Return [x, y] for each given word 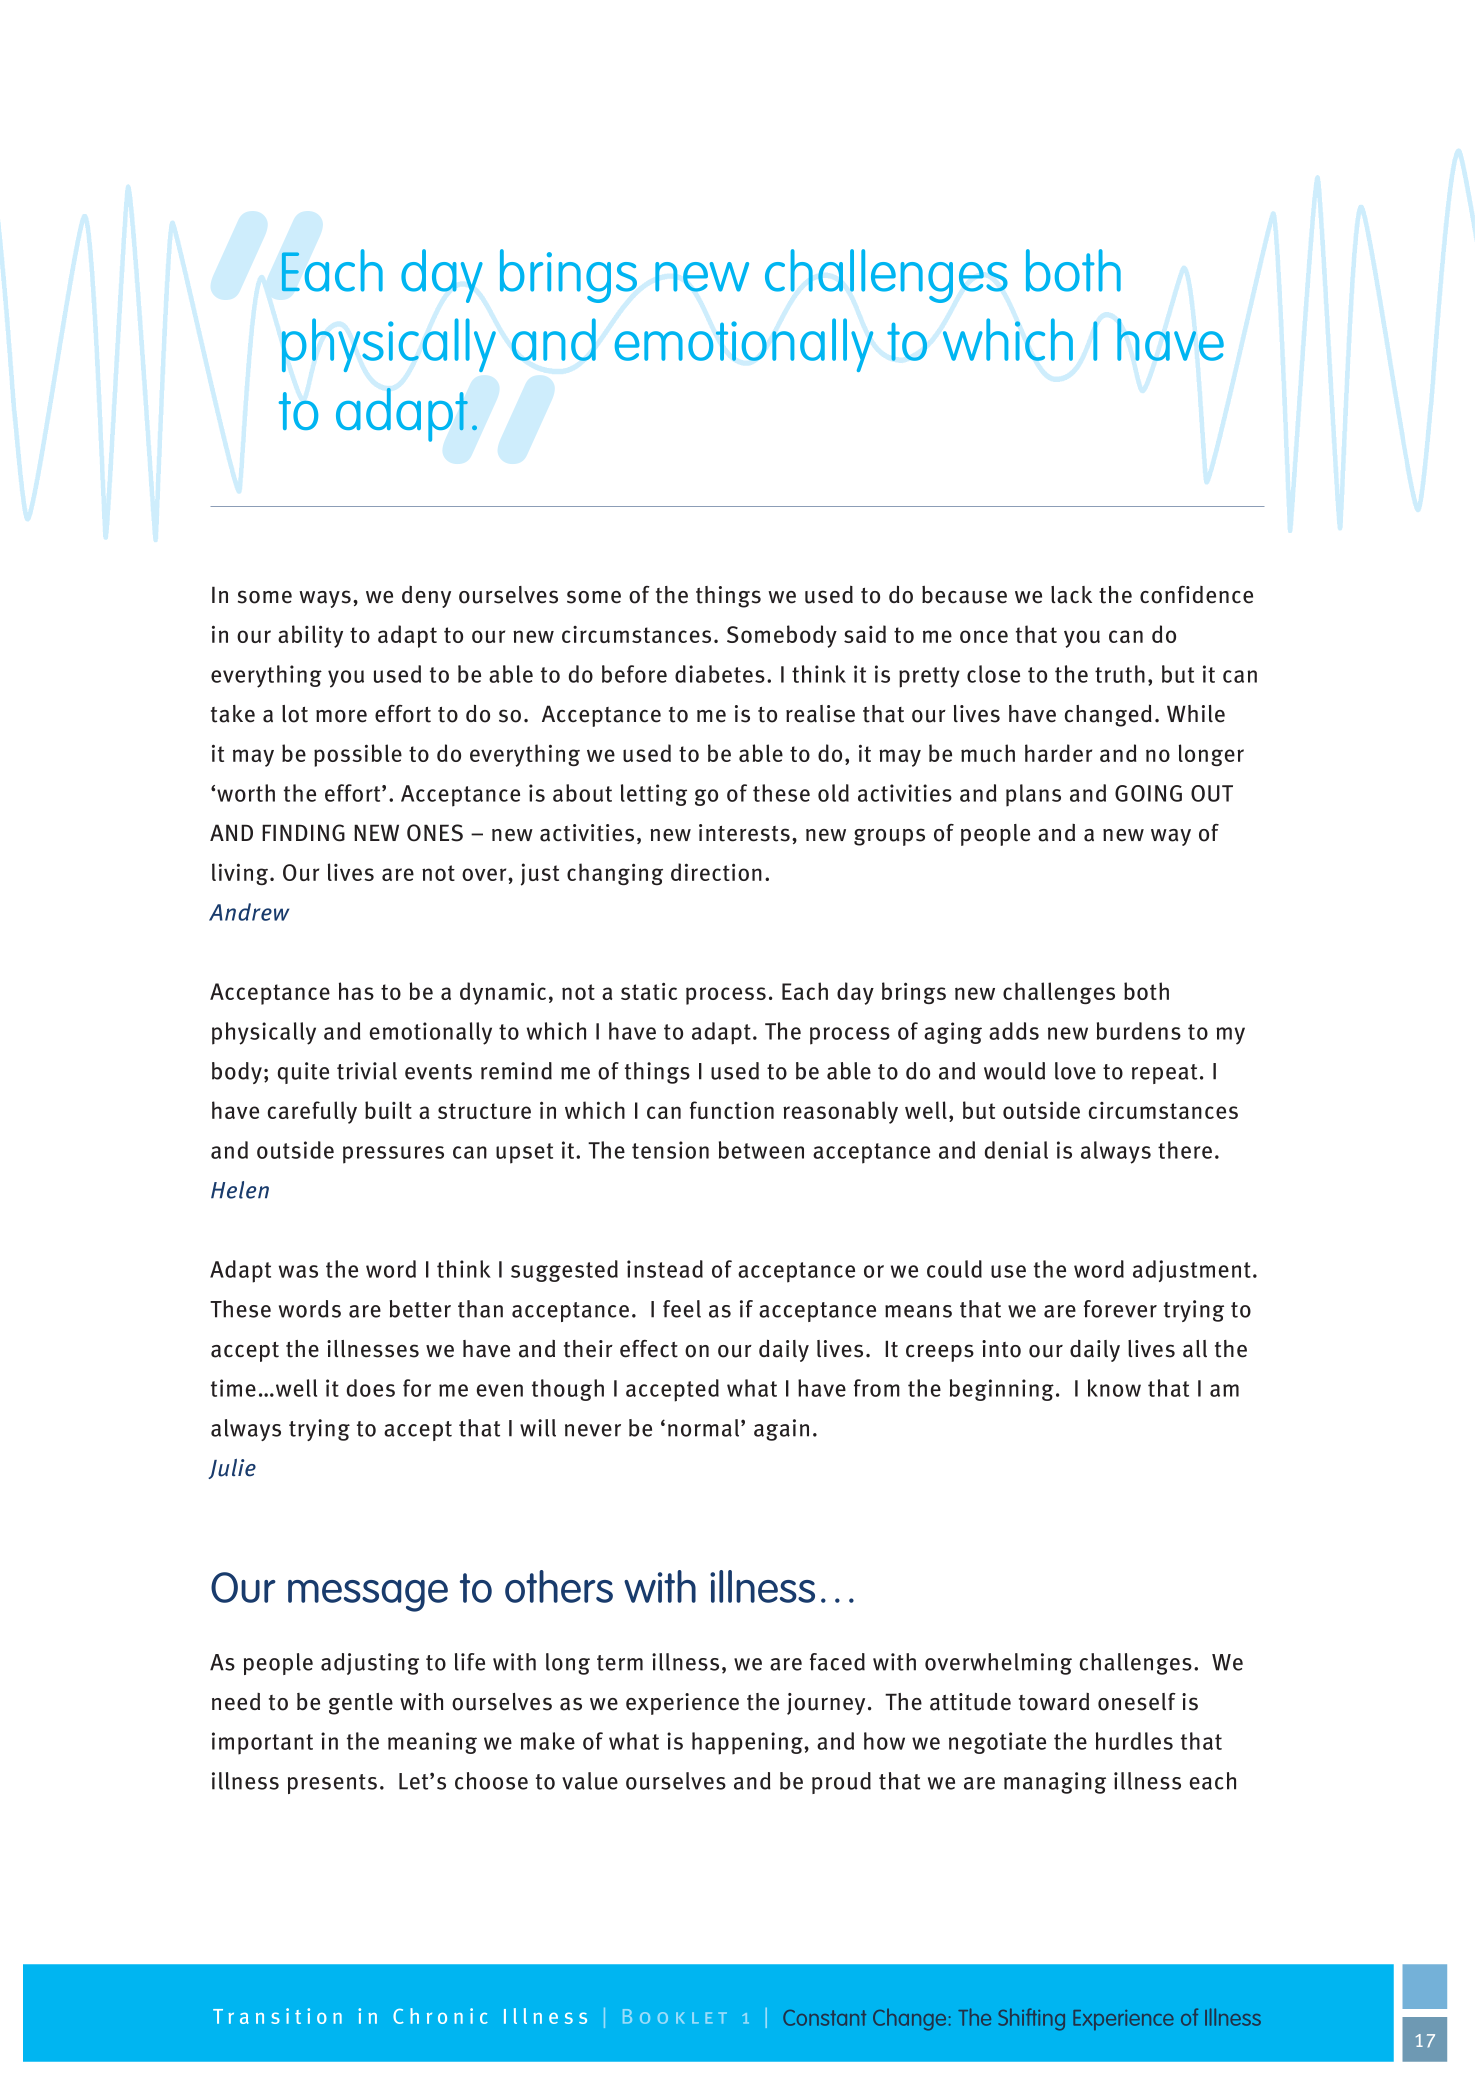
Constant [824, 2018]
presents [332, 1784]
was [298, 1271]
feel [682, 1309]
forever [1120, 1309]
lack [1071, 595]
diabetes [720, 674]
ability [310, 636]
